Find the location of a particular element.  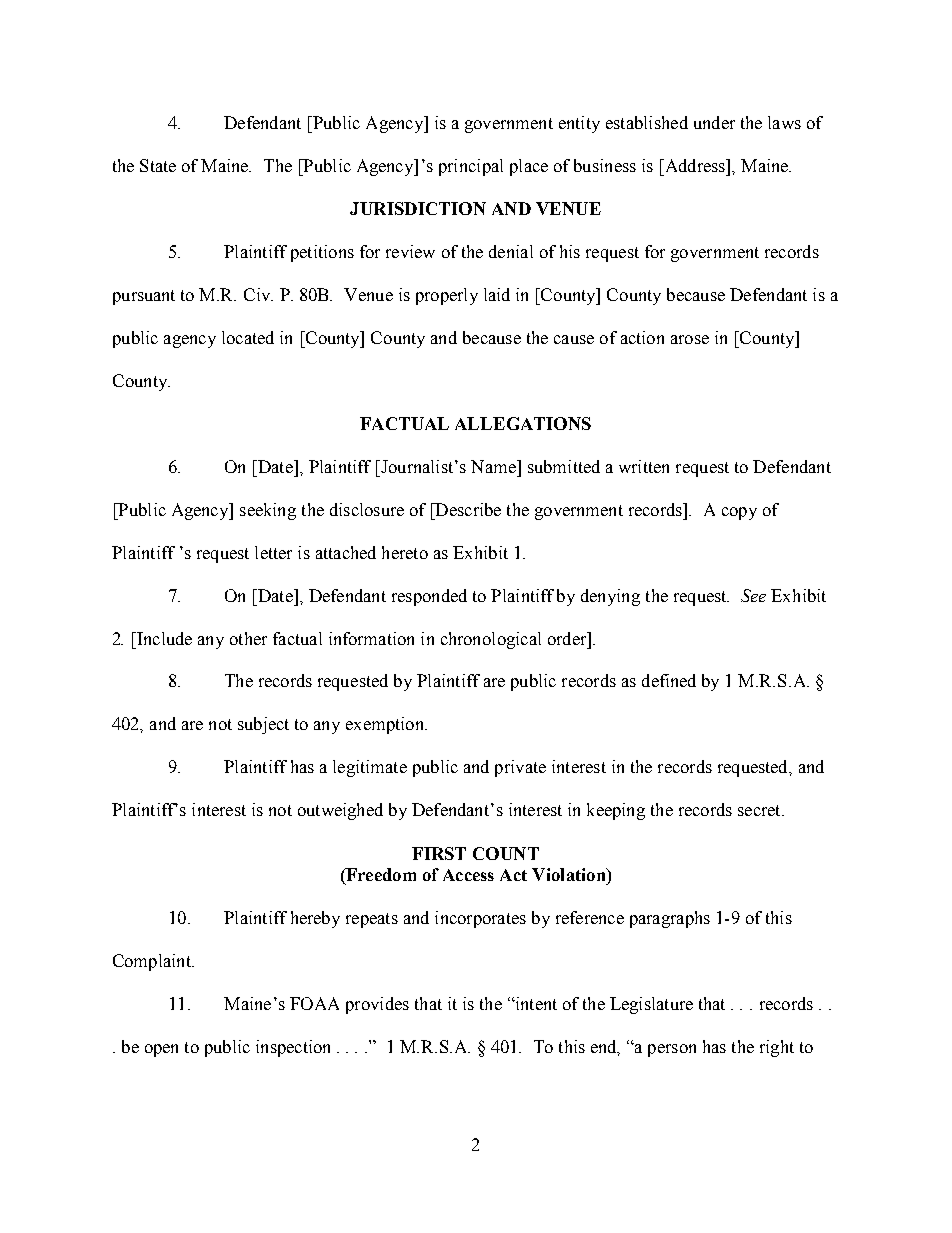

letter is located at coordinates (273, 552).
